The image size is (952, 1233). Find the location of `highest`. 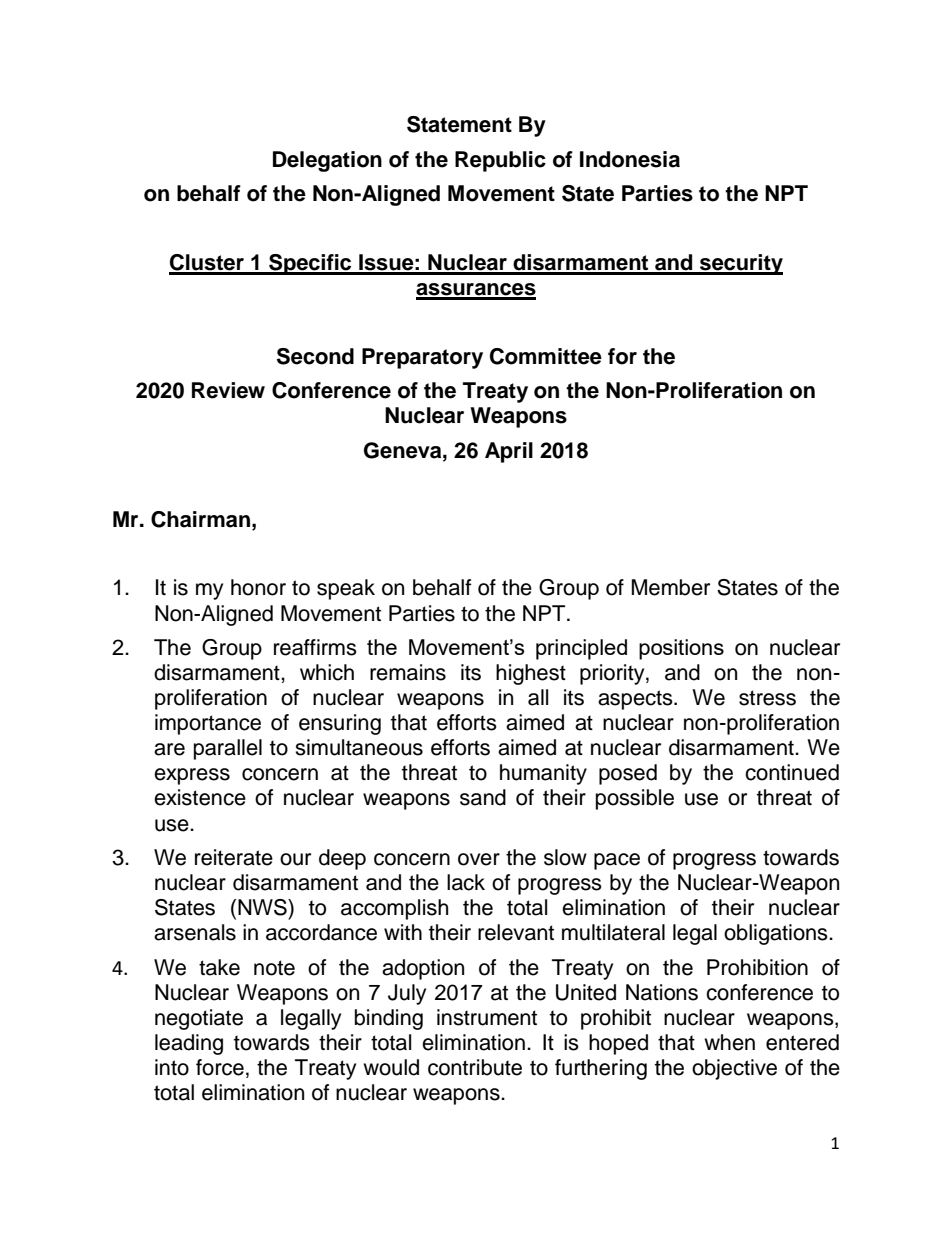

highest is located at coordinates (531, 674).
